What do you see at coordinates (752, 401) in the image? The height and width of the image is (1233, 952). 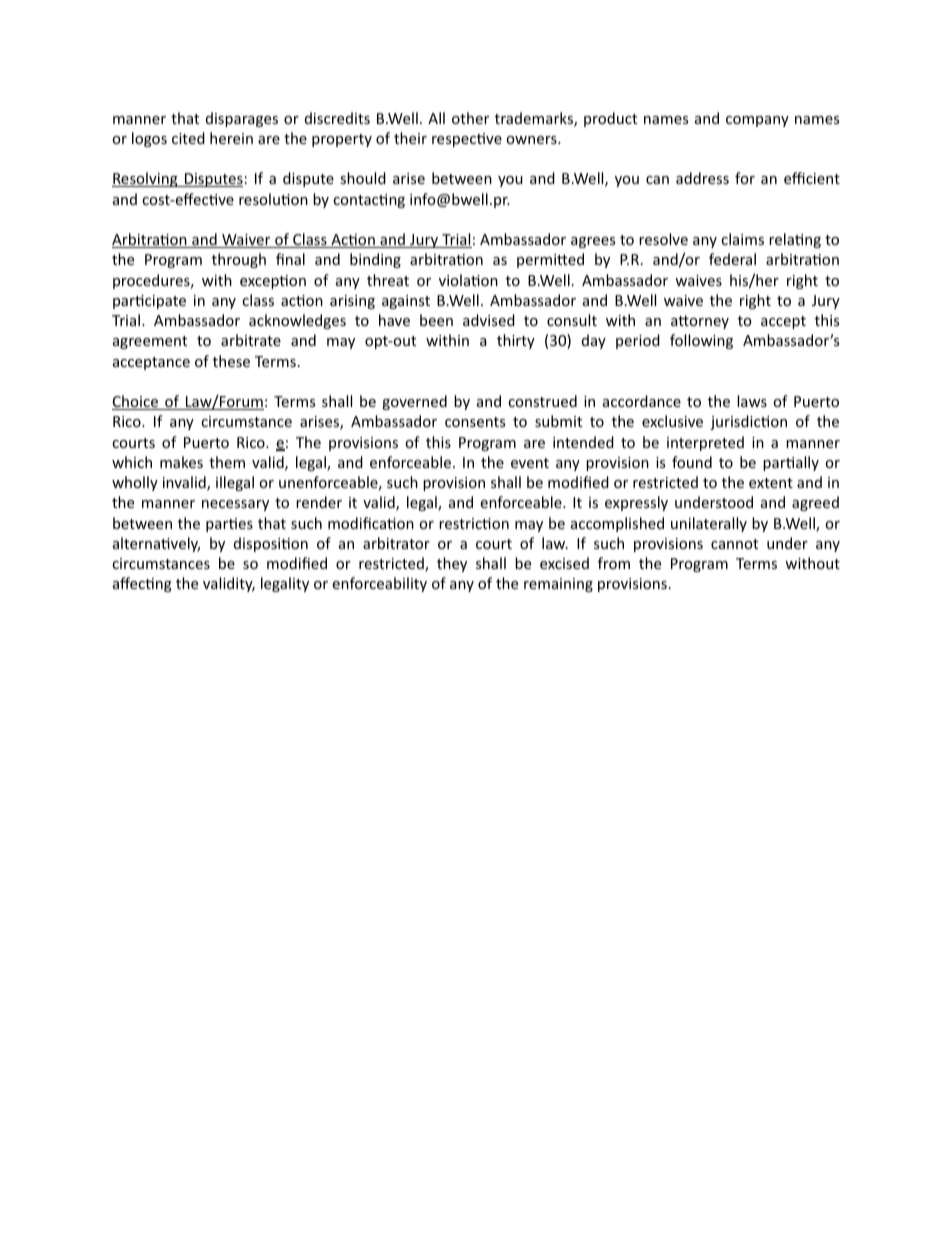 I see `laws` at bounding box center [752, 401].
